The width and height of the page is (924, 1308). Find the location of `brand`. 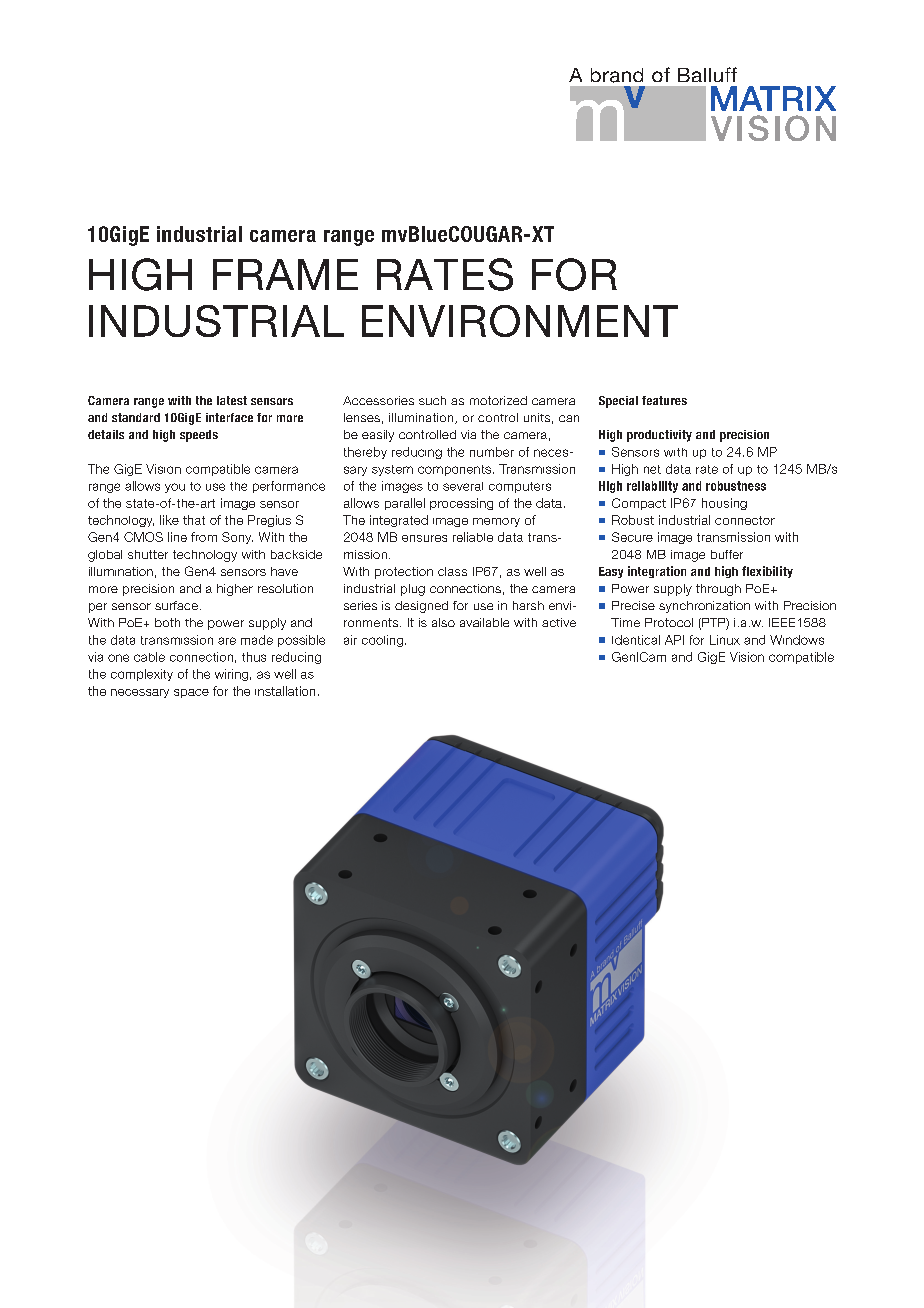

brand is located at coordinates (617, 75).
